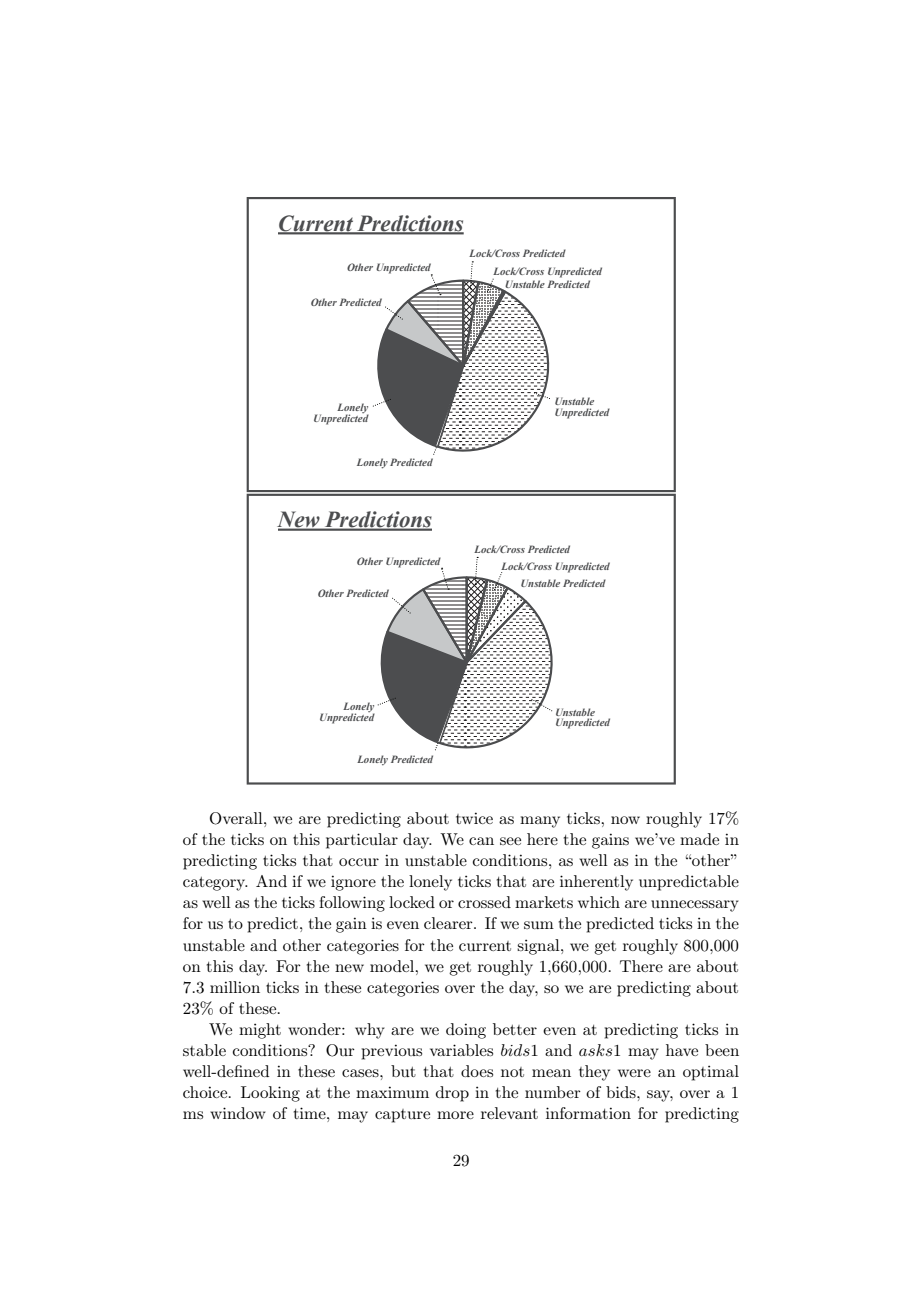 The height and width of the page is (1308, 924). What do you see at coordinates (625, 820) in the page?
I see `now` at bounding box center [625, 820].
